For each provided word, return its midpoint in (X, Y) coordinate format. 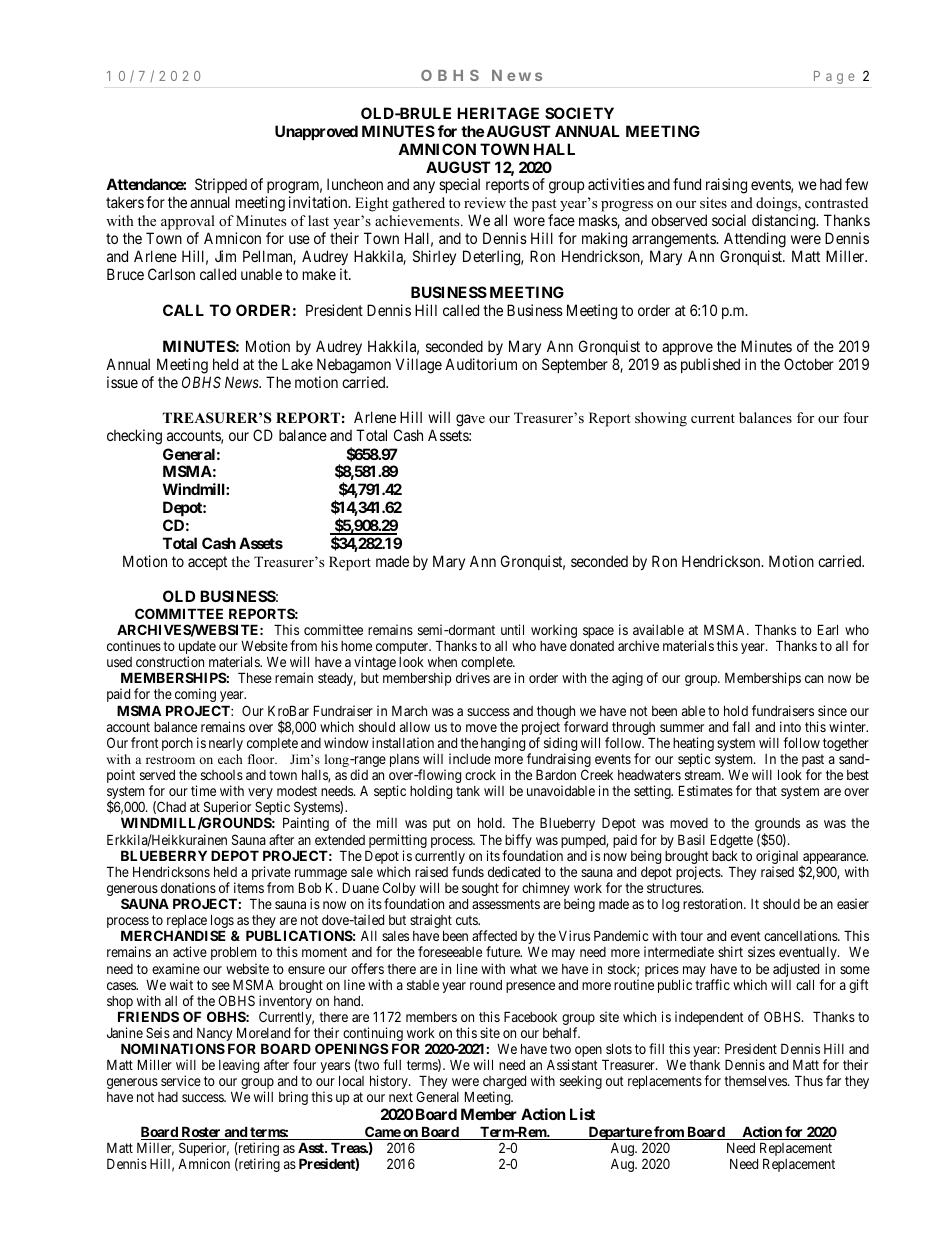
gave (470, 420)
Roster (201, 1133)
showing (661, 419)
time (203, 790)
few (856, 184)
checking (134, 437)
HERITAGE (498, 113)
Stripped (221, 187)
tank (468, 791)
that (766, 791)
